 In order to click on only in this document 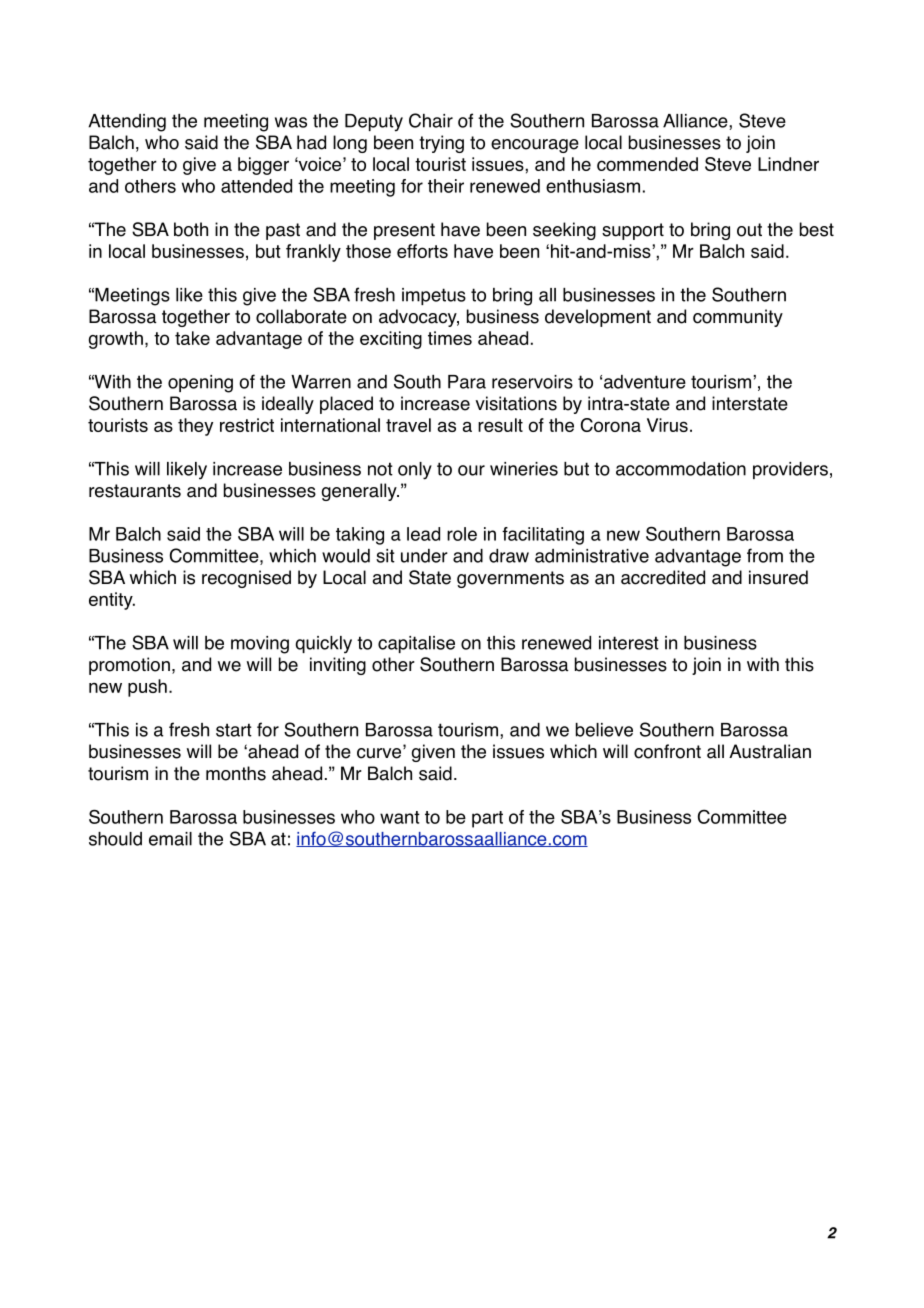, I will do `click(415, 471)`.
